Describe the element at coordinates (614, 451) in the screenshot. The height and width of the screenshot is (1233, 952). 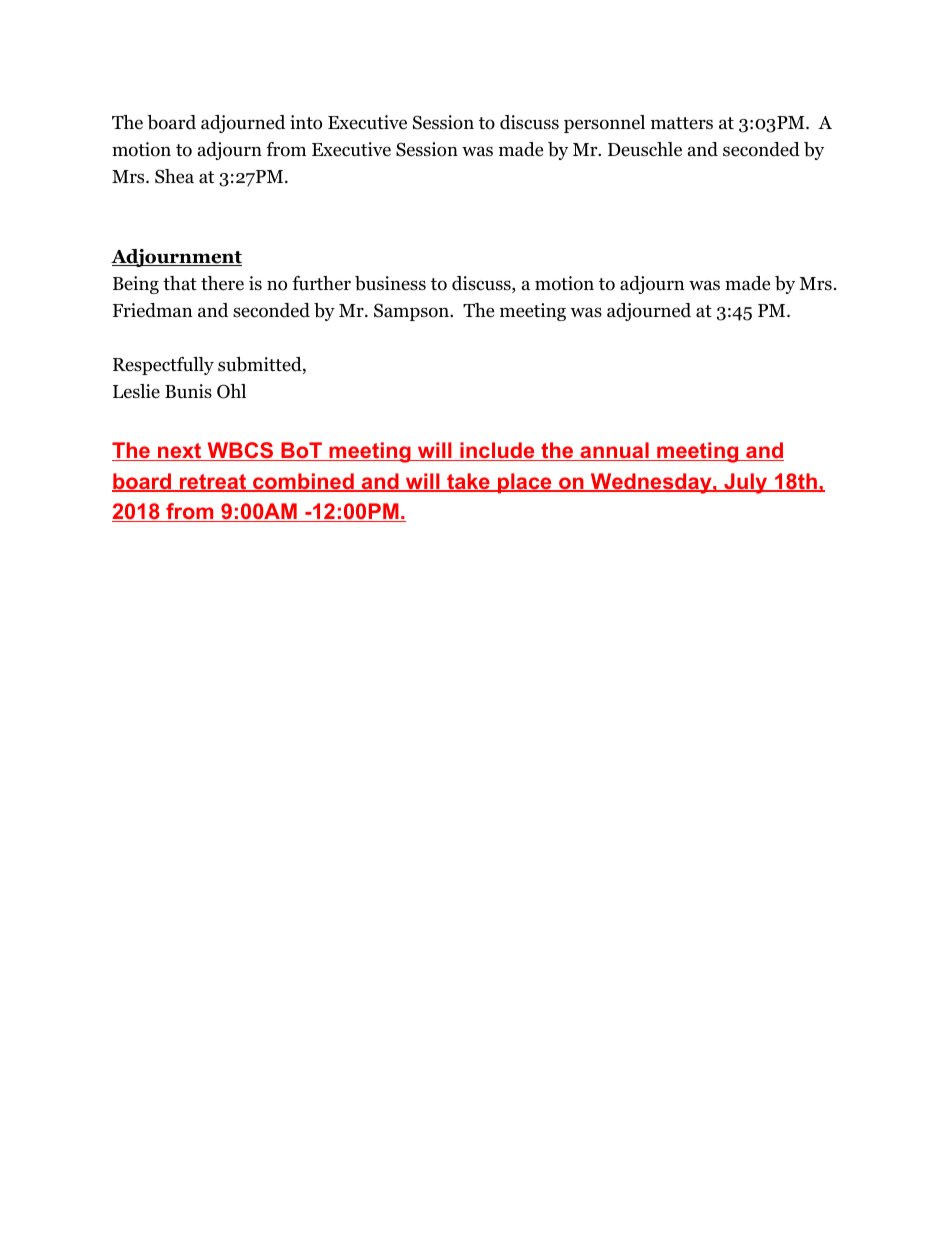
I see `annual` at that location.
